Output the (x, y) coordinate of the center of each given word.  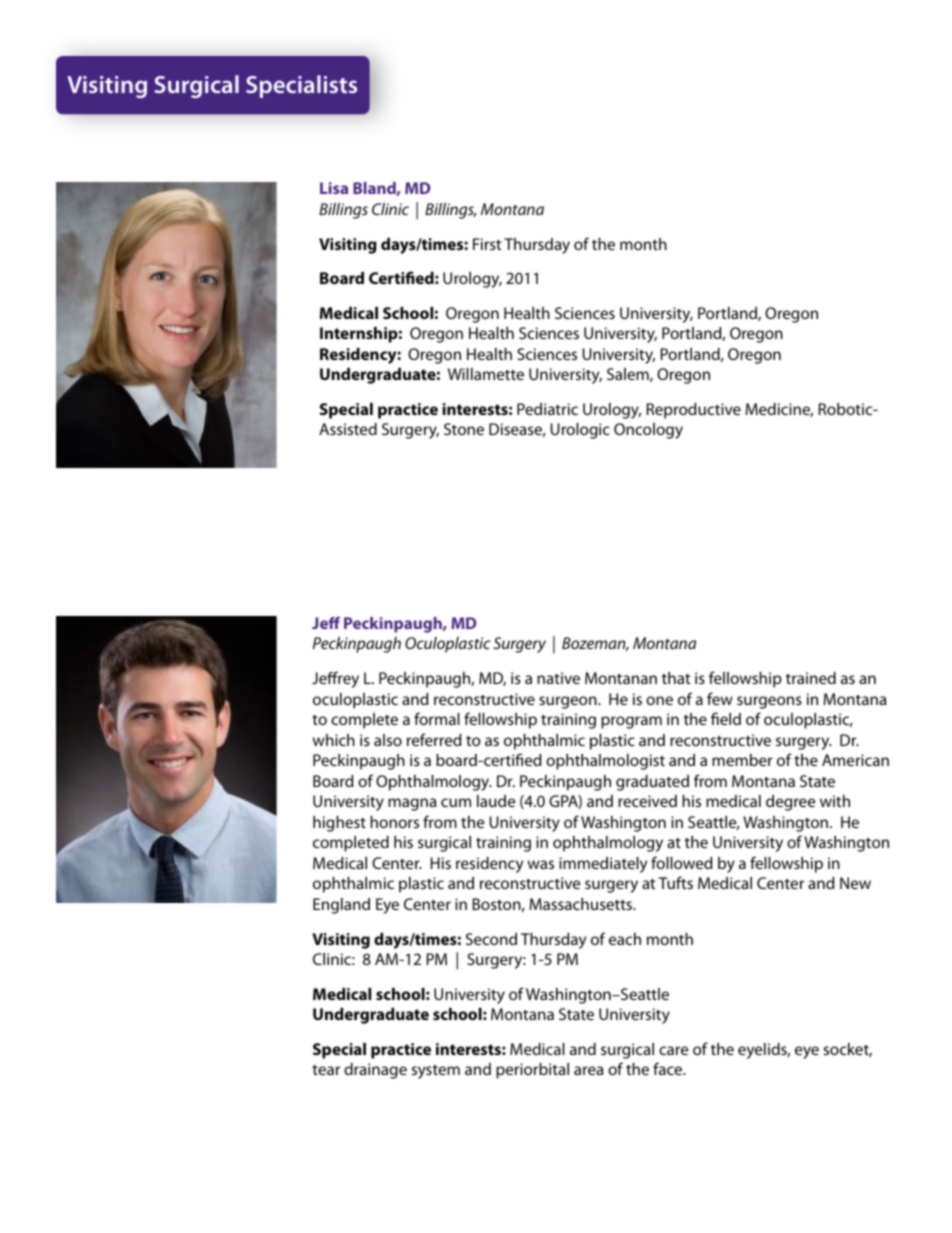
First (487, 244)
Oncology (648, 431)
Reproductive (694, 411)
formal (437, 718)
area (588, 1070)
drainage (375, 1071)
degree (790, 803)
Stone (464, 429)
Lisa (334, 188)
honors (394, 822)
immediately (603, 865)
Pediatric (547, 409)
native (558, 678)
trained (811, 678)
